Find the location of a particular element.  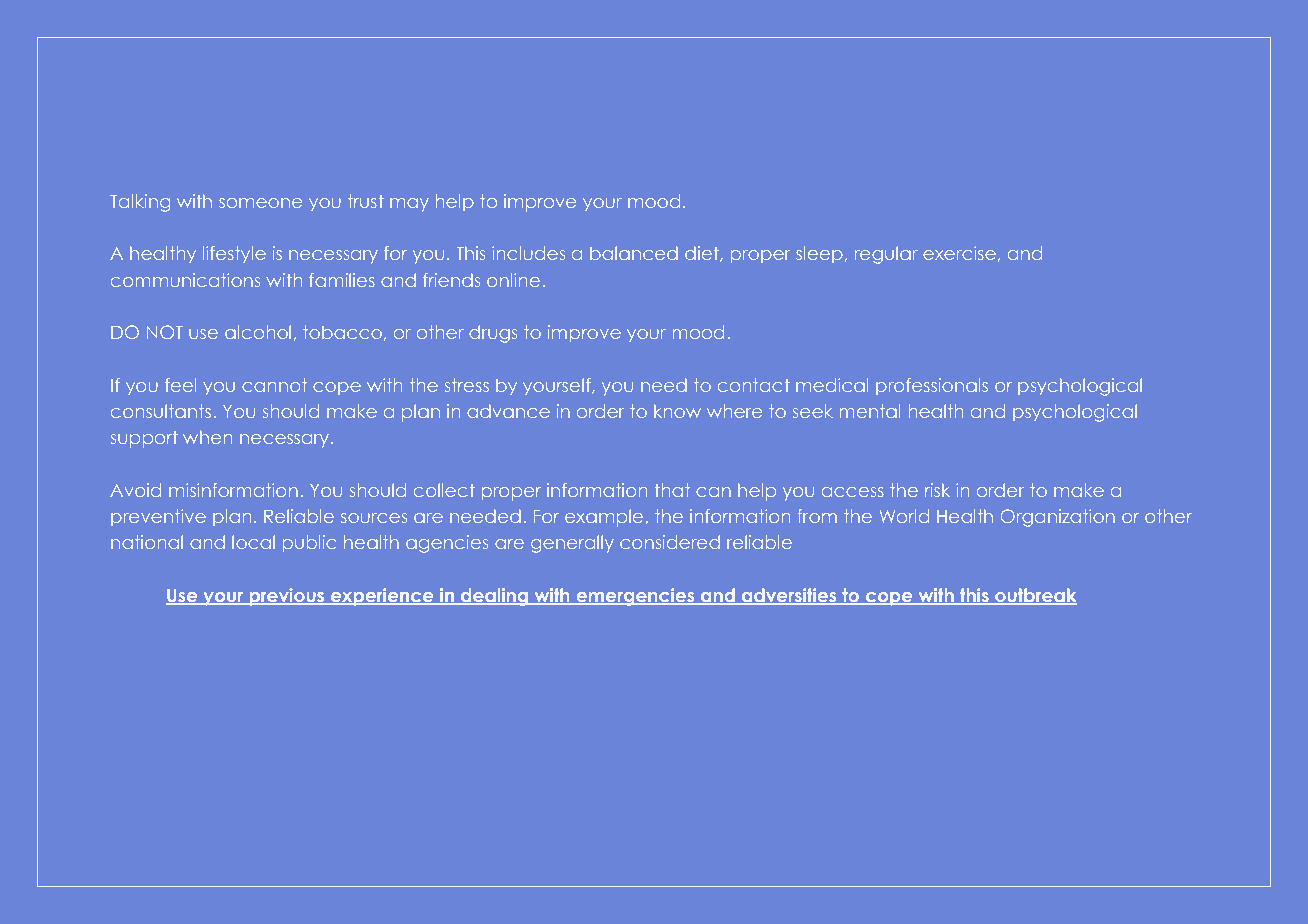

that is located at coordinates (672, 490).
